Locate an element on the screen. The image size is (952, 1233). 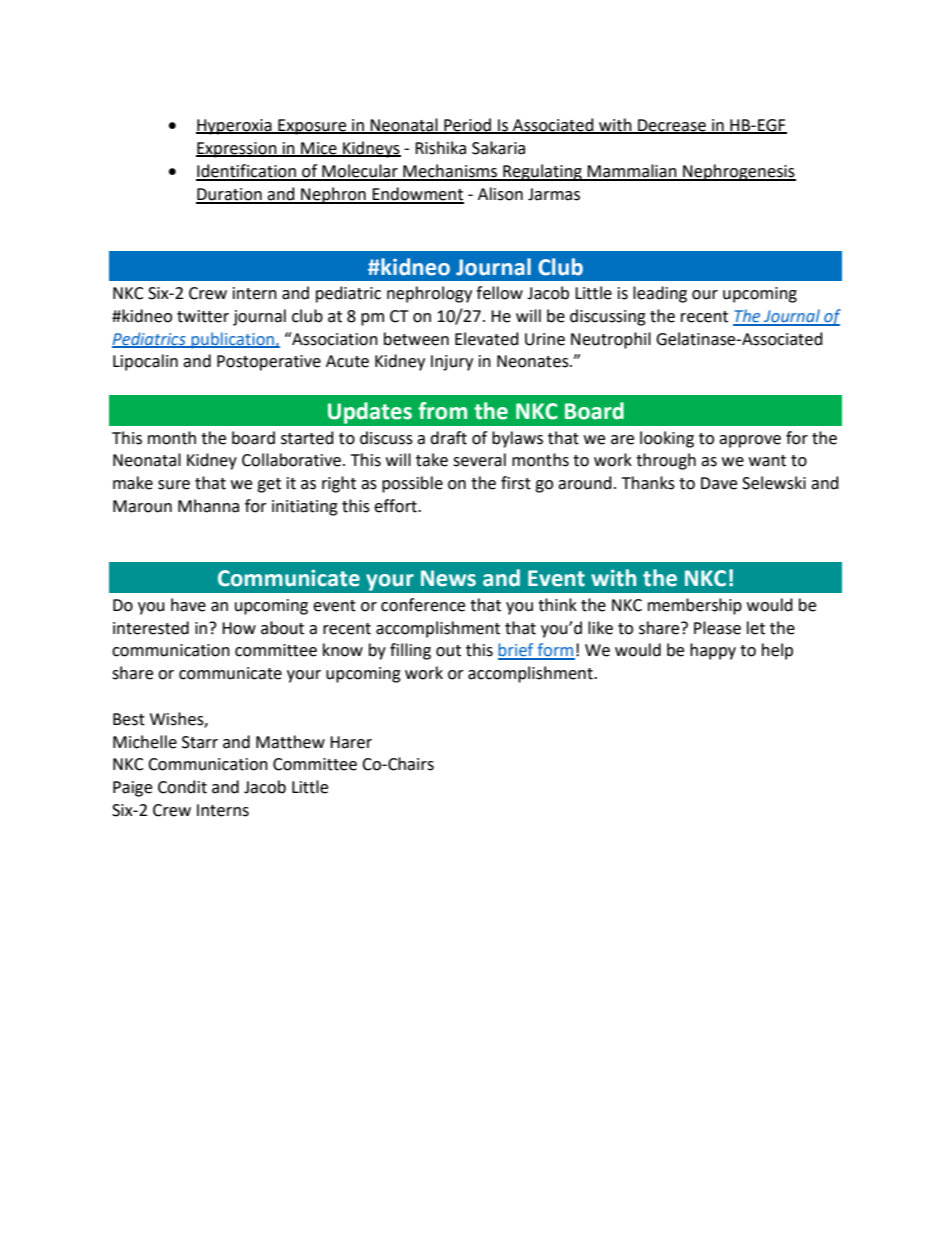
Expression is located at coordinates (237, 150).
